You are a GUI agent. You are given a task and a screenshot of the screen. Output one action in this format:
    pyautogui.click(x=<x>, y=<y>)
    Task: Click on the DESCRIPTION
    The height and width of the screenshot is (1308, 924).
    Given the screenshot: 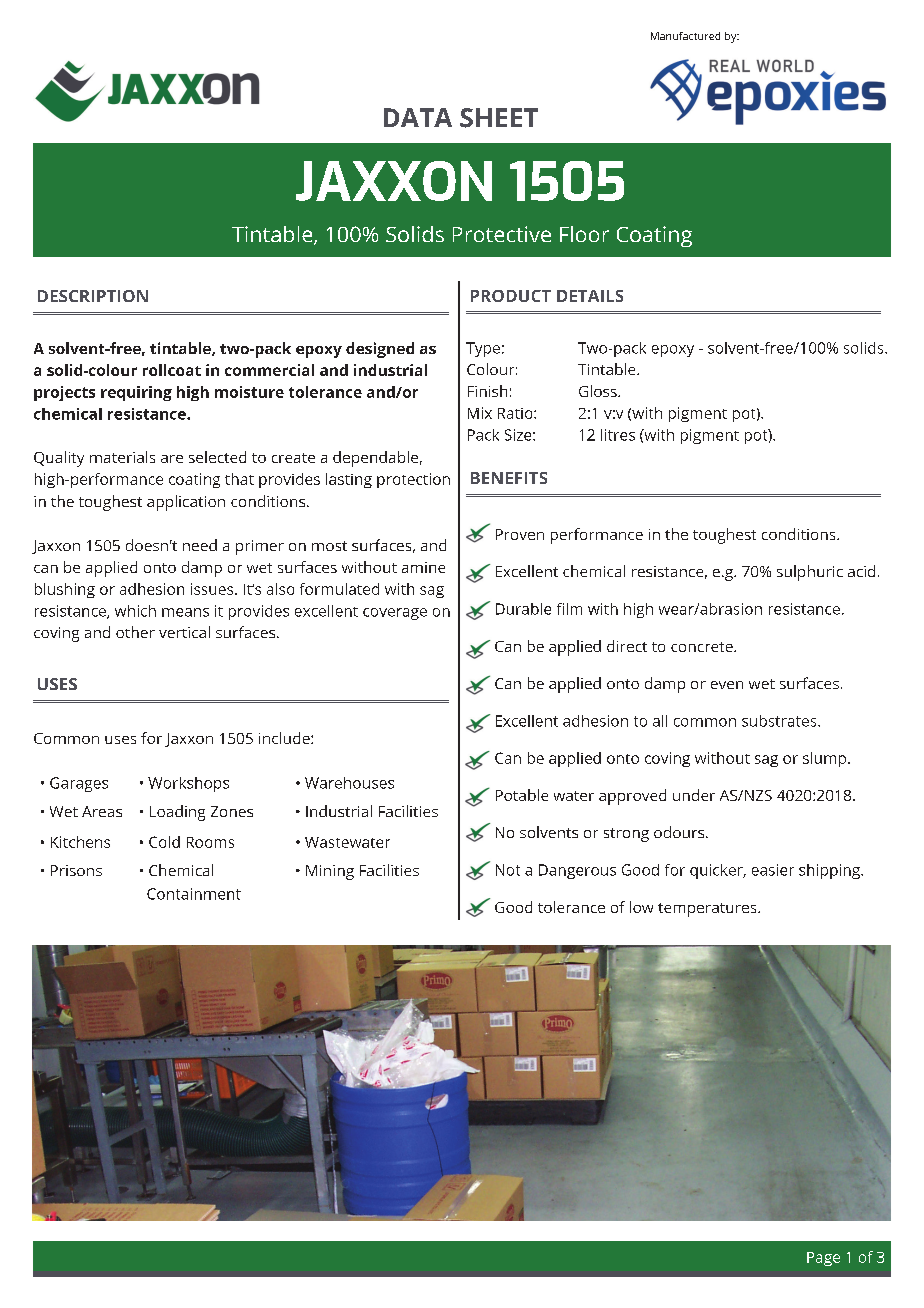 What is the action you would take?
    pyautogui.click(x=93, y=296)
